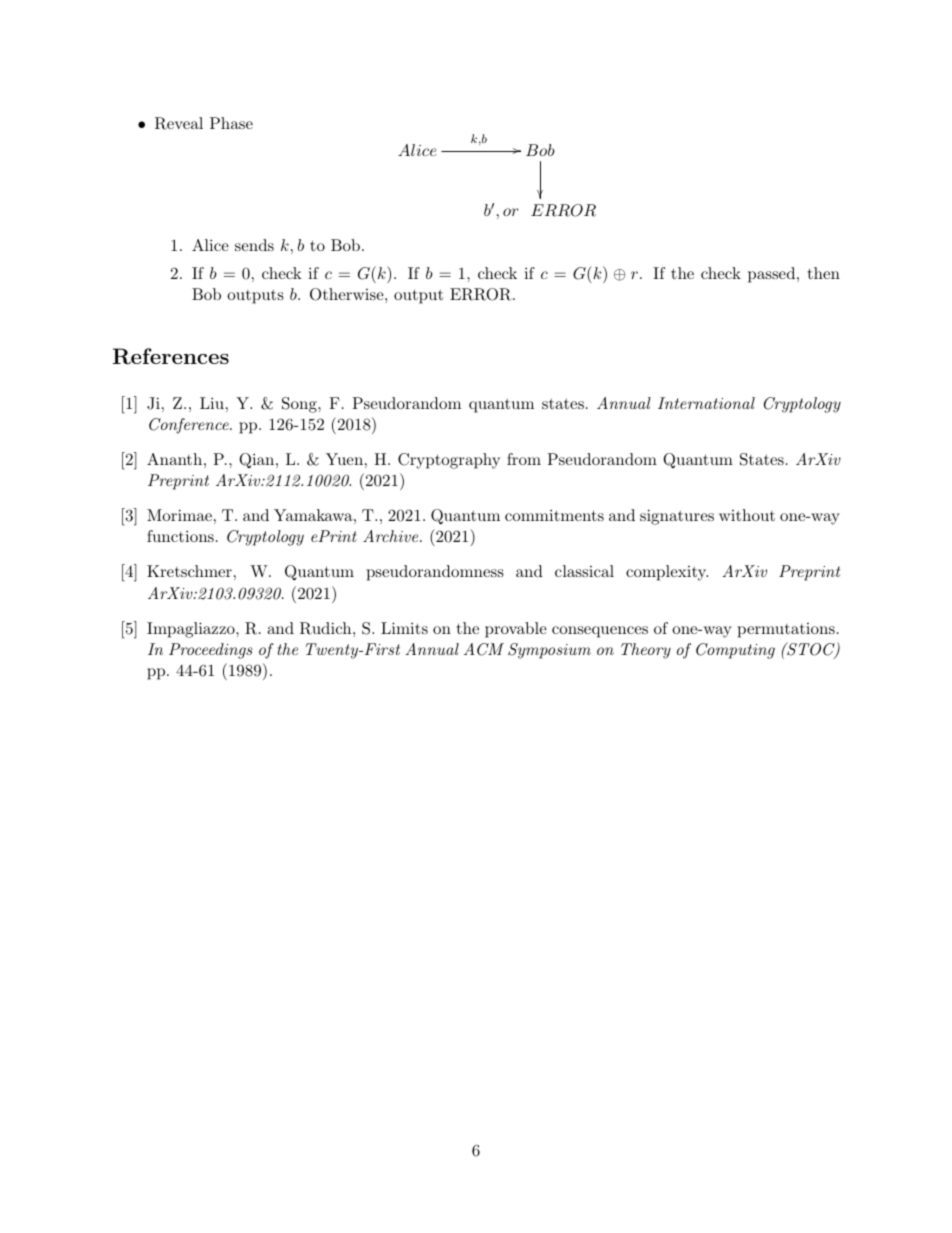 Image resolution: width=952 pixels, height=1233 pixels. What do you see at coordinates (254, 245) in the page?
I see `sends` at bounding box center [254, 245].
